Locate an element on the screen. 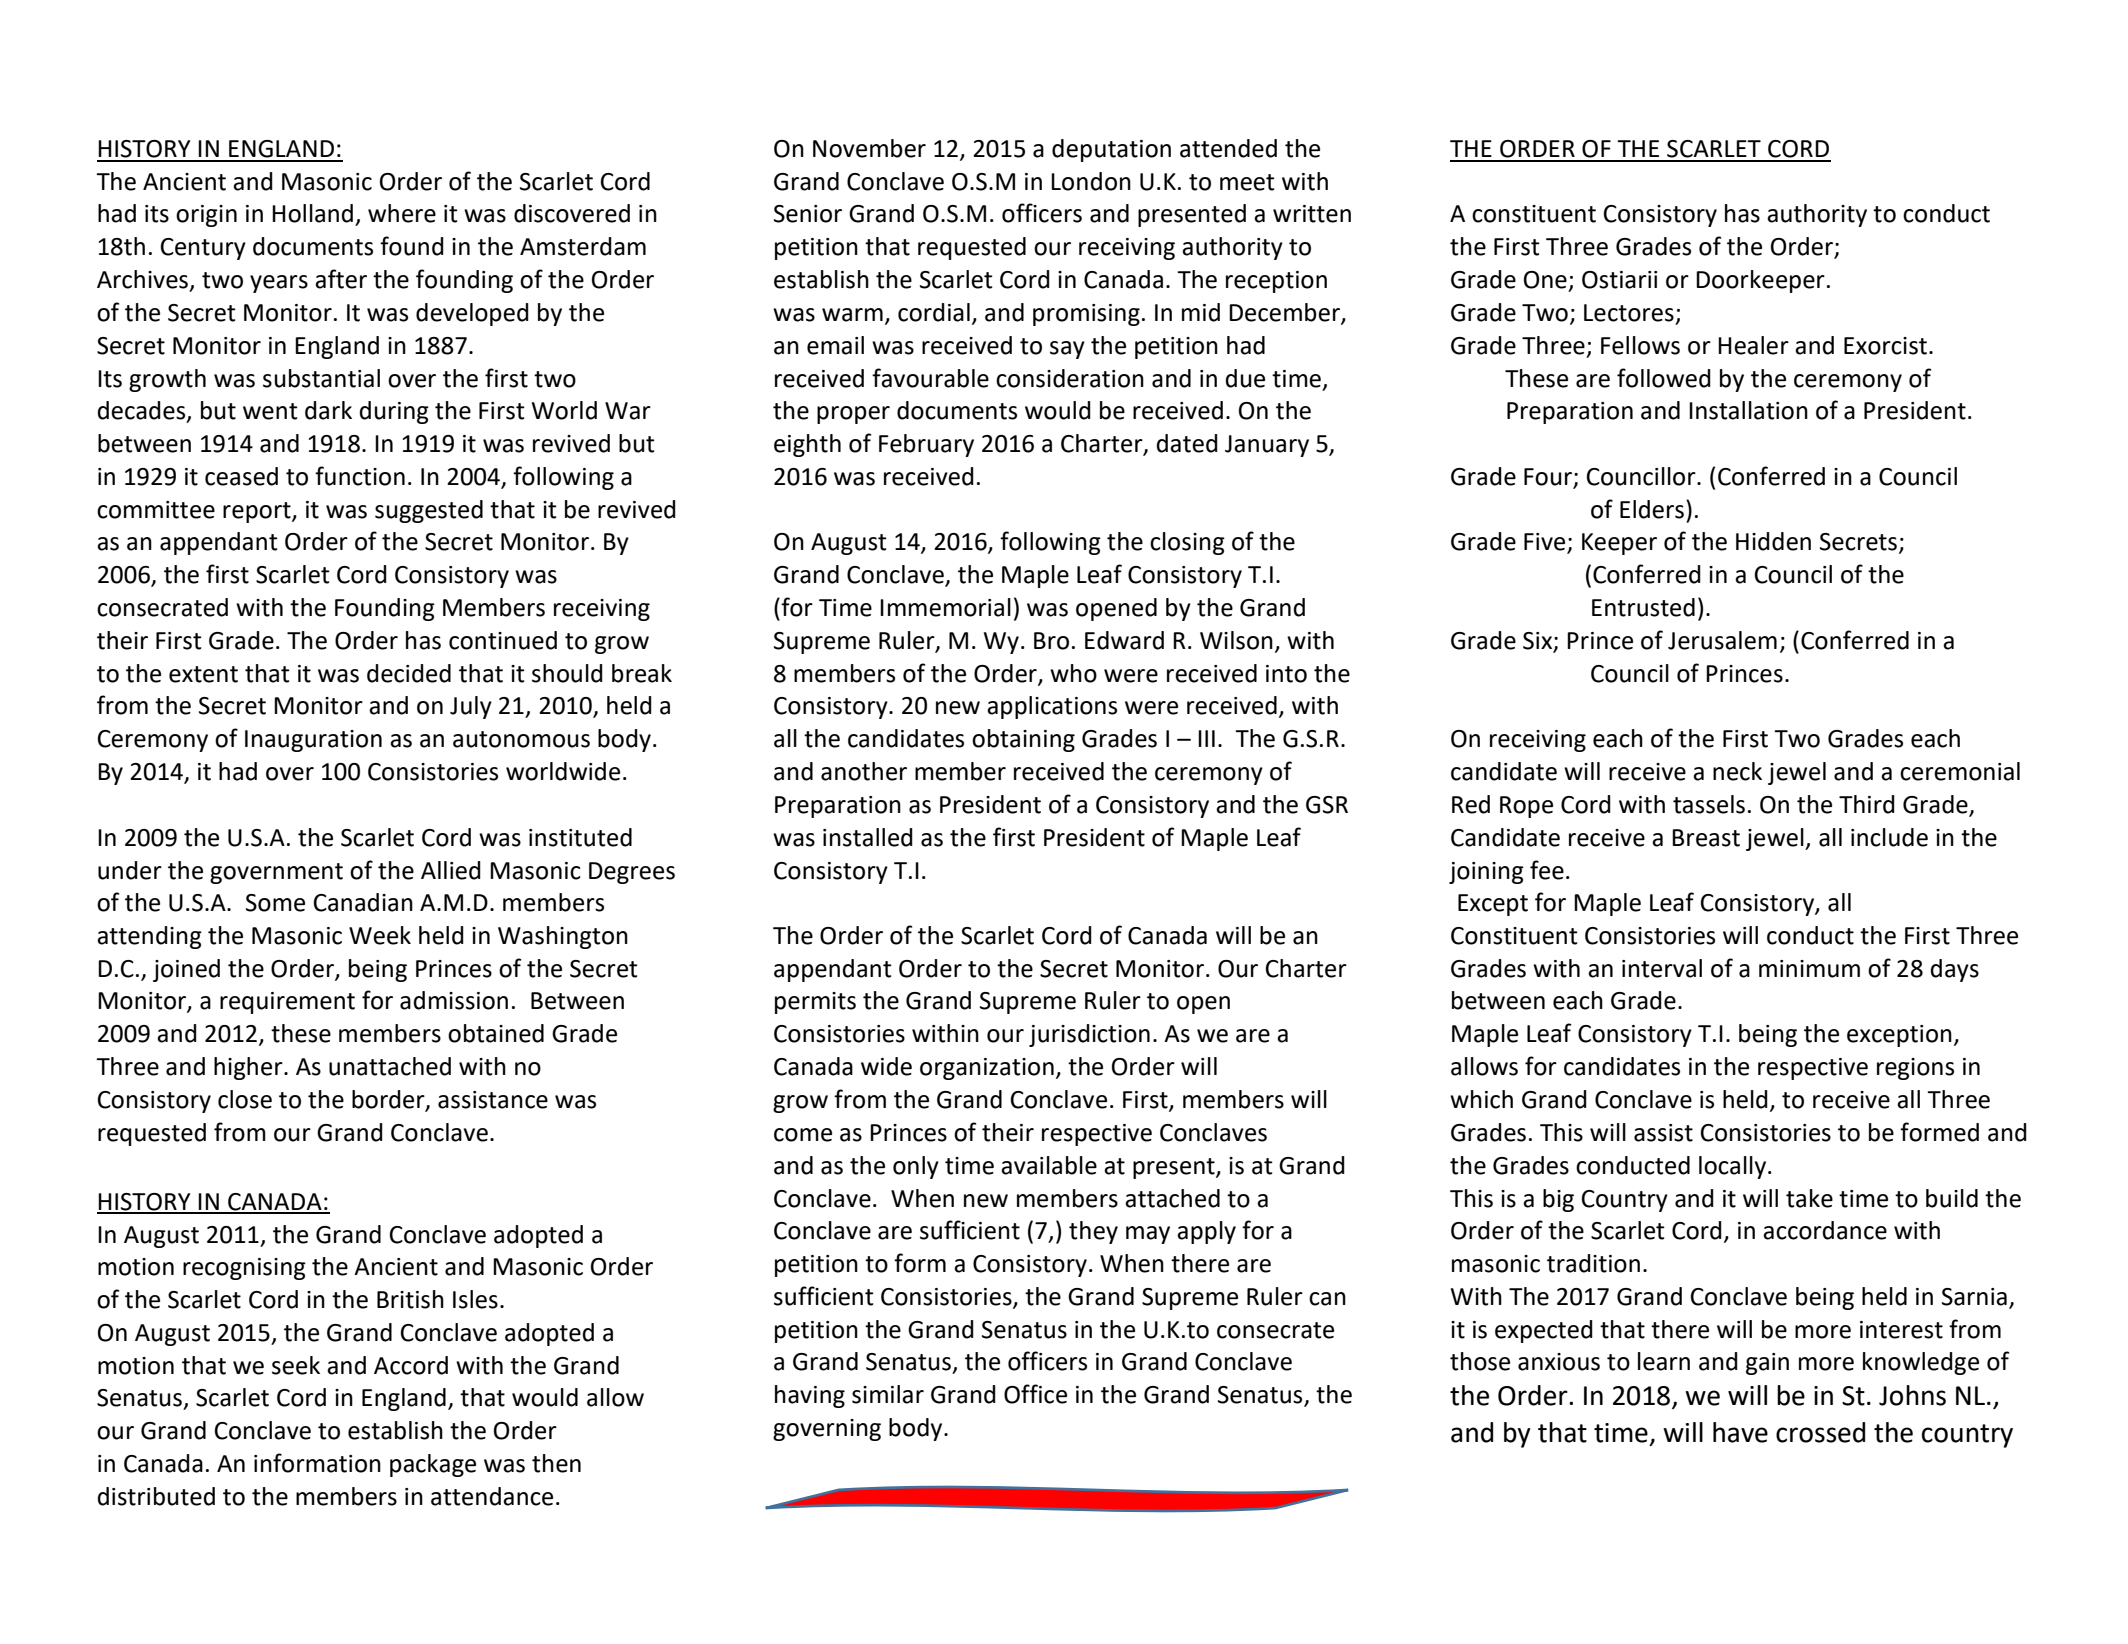 This screenshot has width=2128, height=1644. Holland is located at coordinates (312, 213).
